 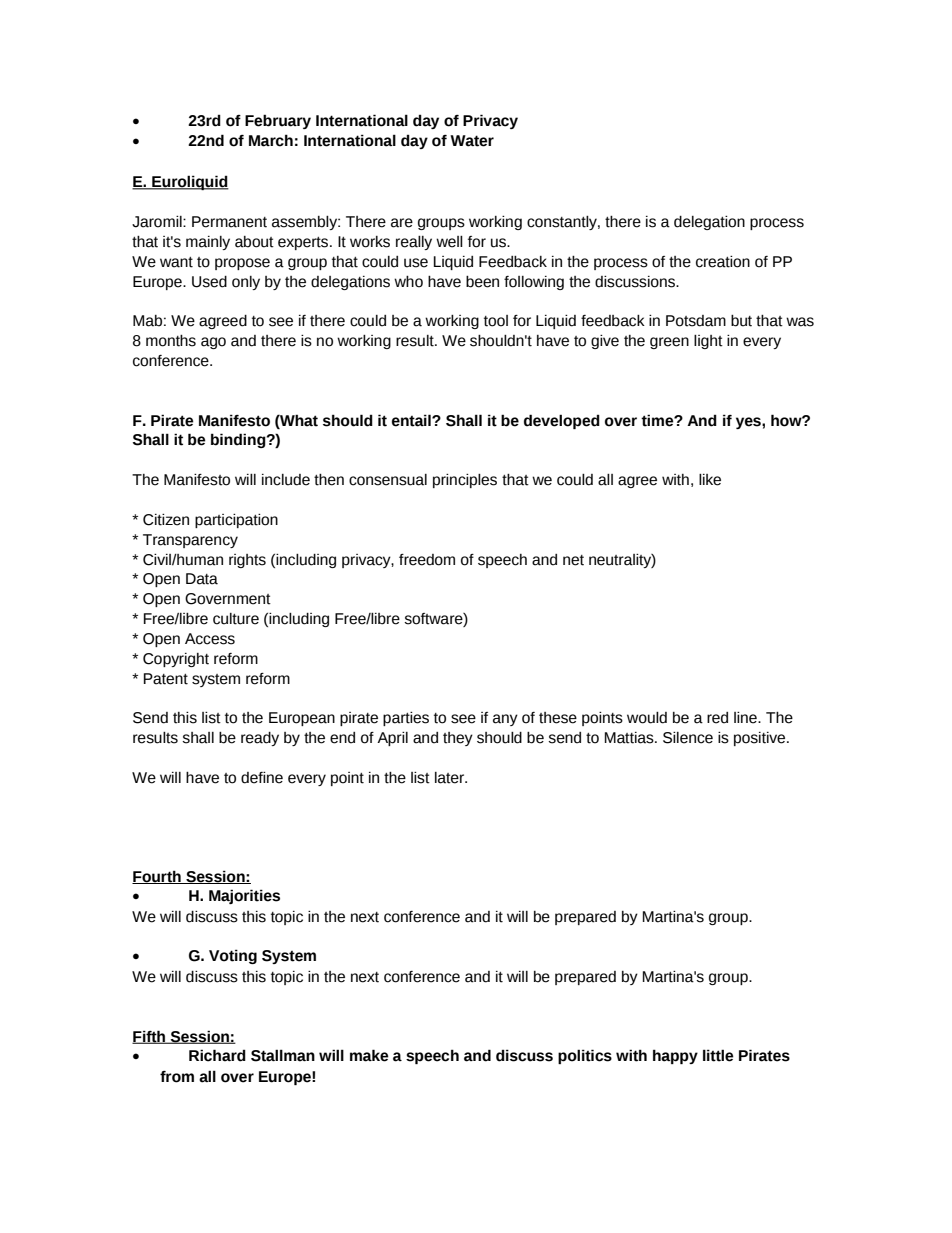 What do you see at coordinates (710, 480) in the screenshot?
I see `like` at bounding box center [710, 480].
